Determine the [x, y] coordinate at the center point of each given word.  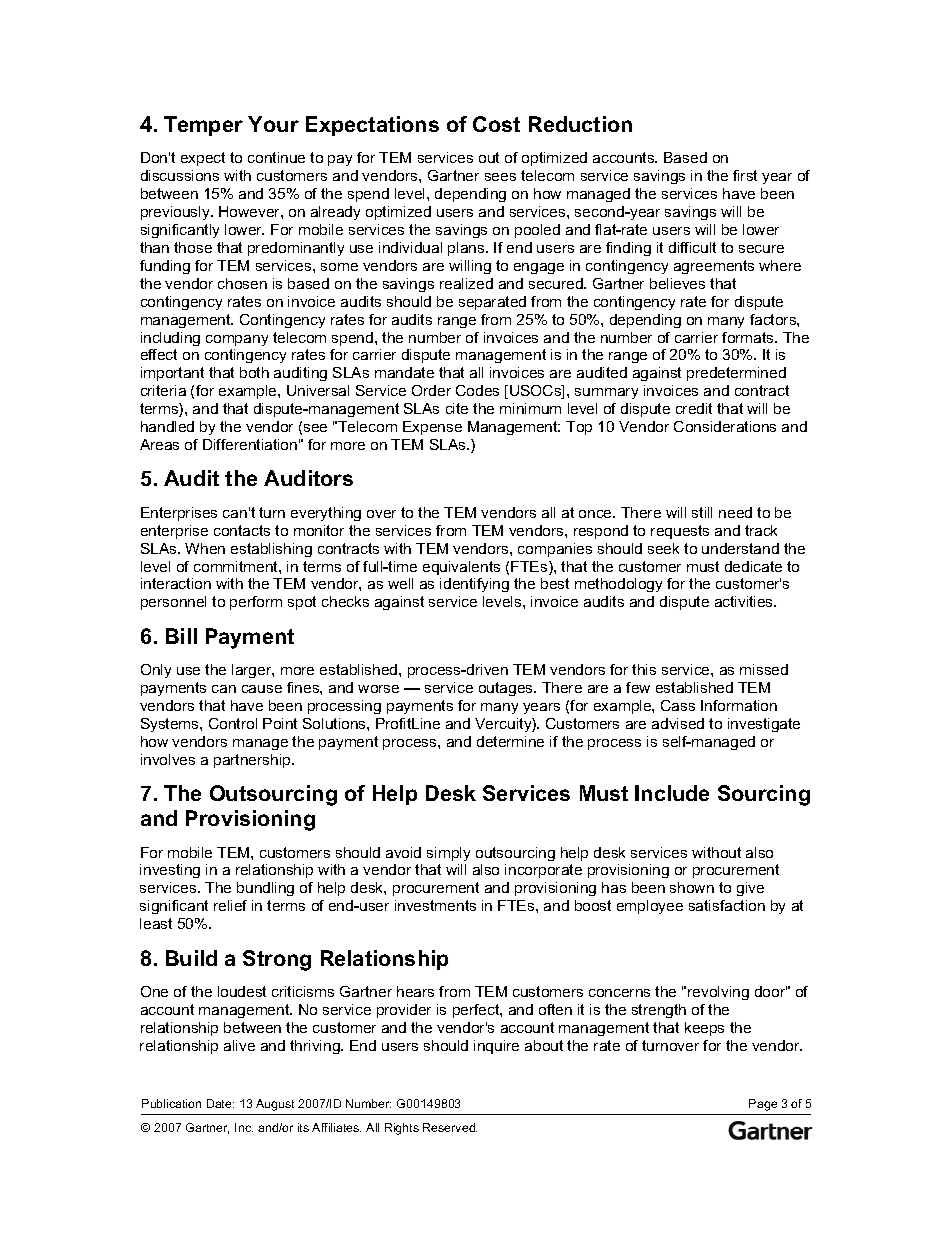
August [275, 1105]
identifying [474, 585]
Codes [477, 390]
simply [448, 854]
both [254, 372]
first [745, 175]
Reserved [450, 1127]
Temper [203, 126]
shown [692, 887]
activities [745, 601]
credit [694, 408]
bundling [265, 889]
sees [500, 177]
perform [256, 603]
